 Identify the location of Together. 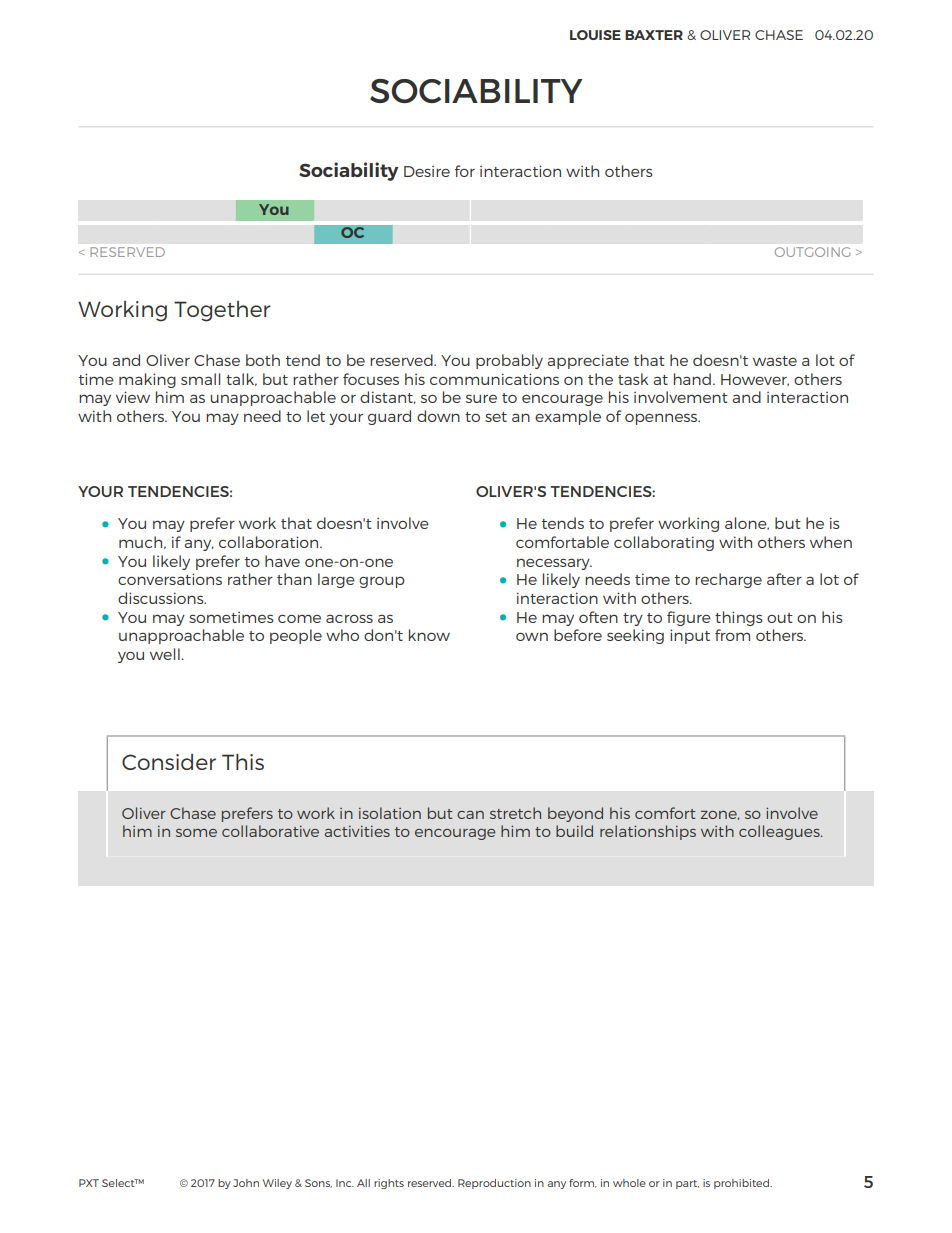
(222, 311).
